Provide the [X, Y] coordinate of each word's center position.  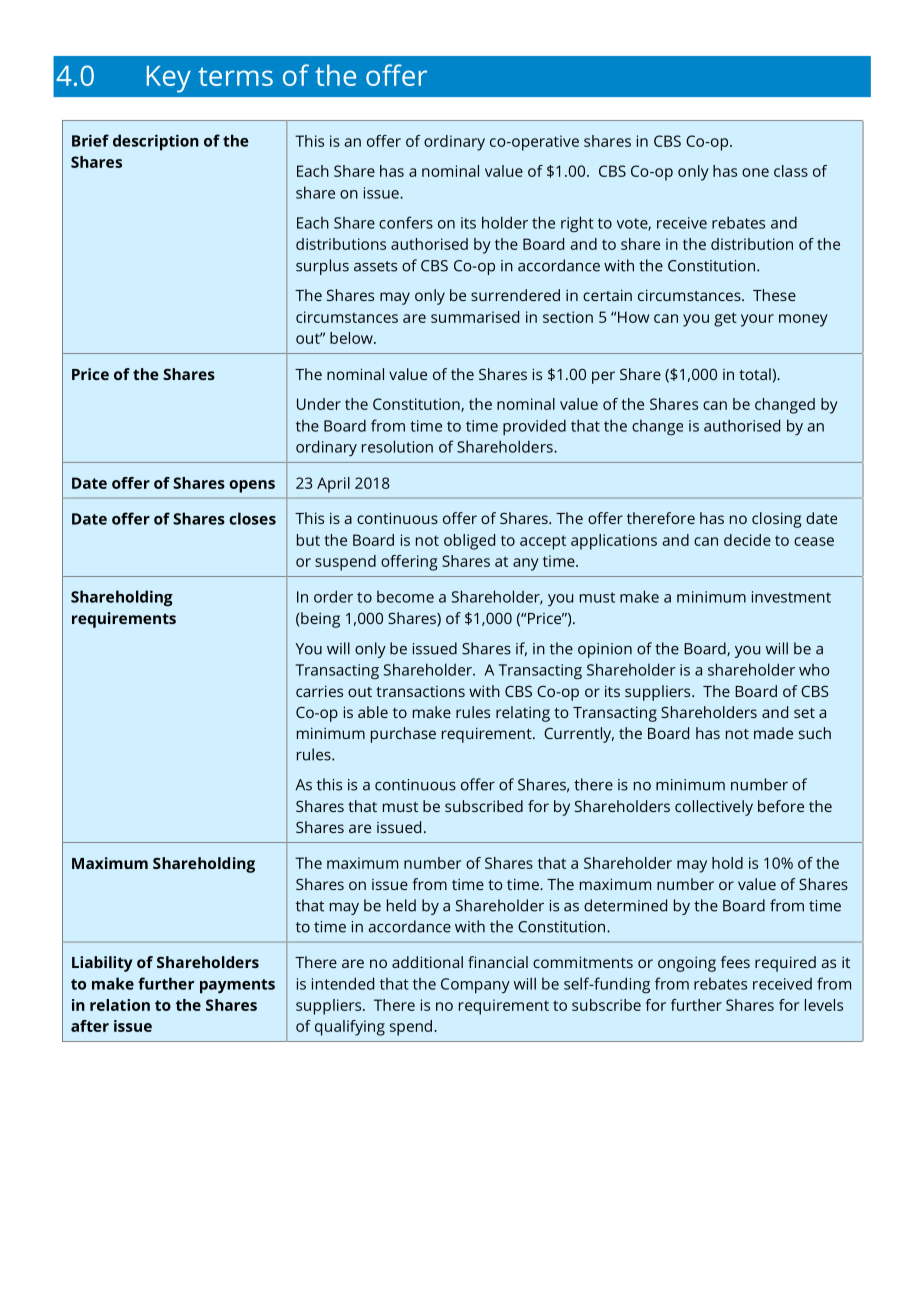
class [791, 171]
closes [252, 518]
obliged [469, 542]
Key [169, 79]
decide [747, 540]
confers [406, 222]
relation [120, 1005]
